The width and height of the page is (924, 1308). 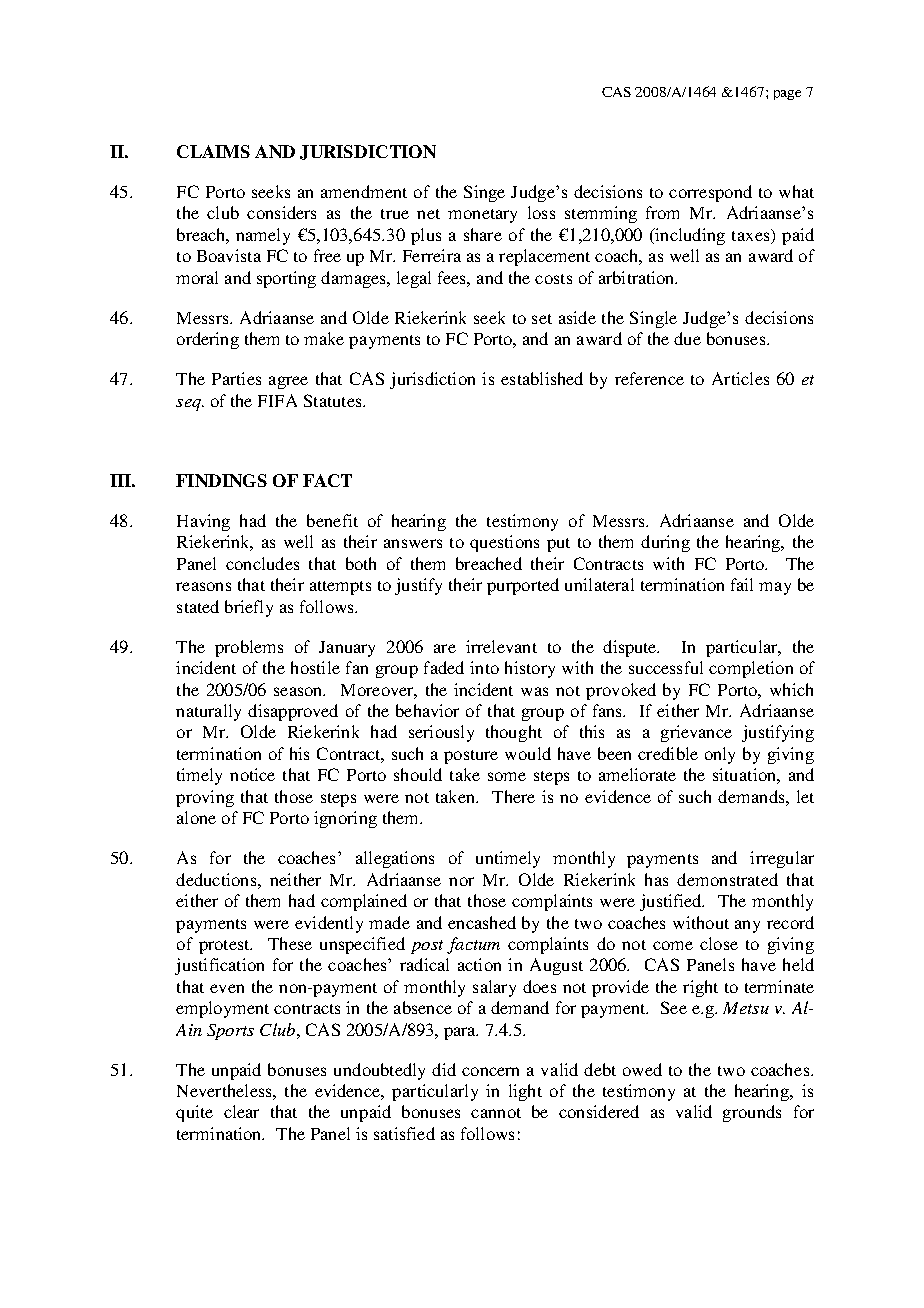 What do you see at coordinates (262, 563) in the page?
I see `concludes` at bounding box center [262, 563].
